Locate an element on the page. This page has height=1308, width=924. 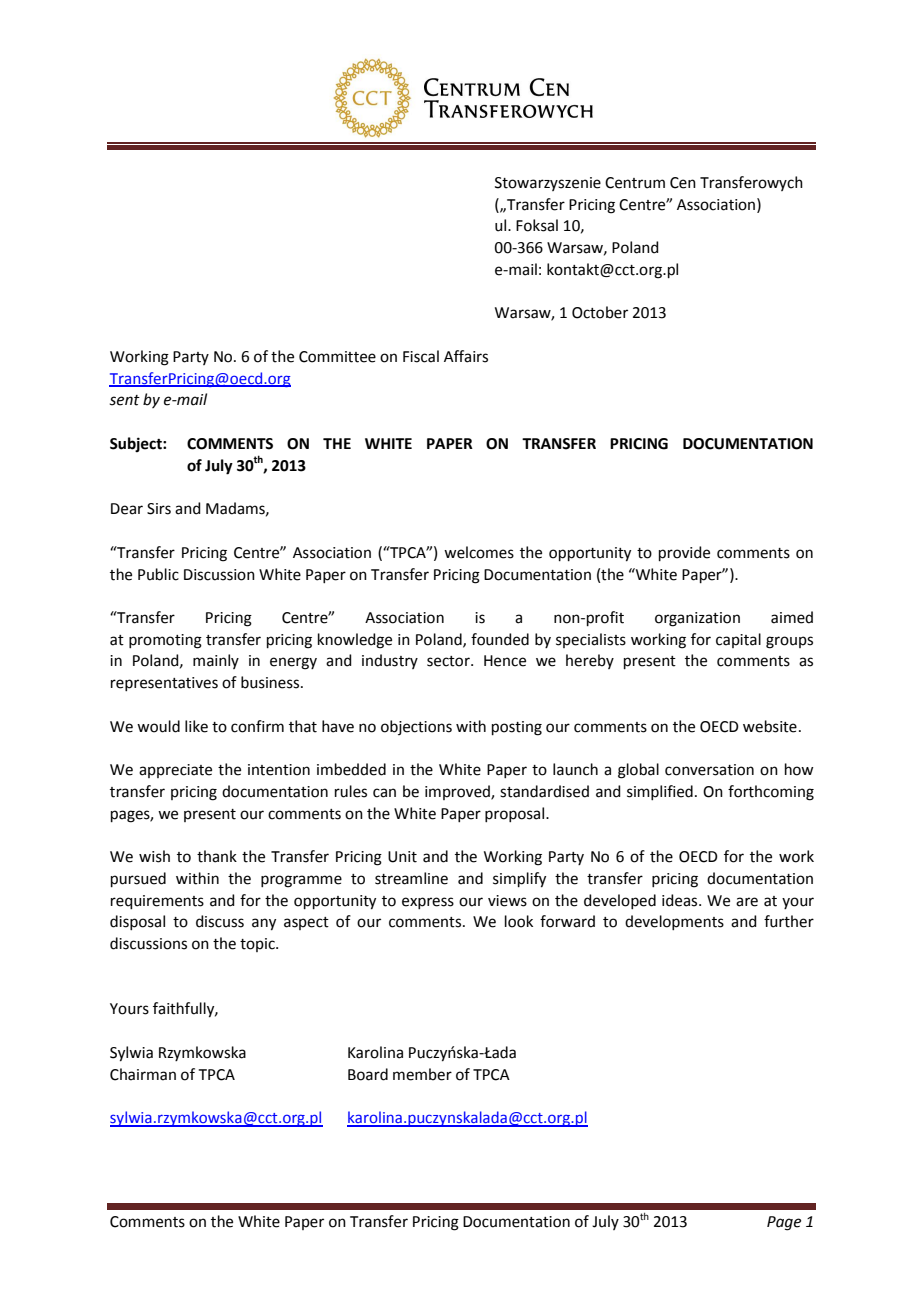
Centrum is located at coordinates (635, 183).
